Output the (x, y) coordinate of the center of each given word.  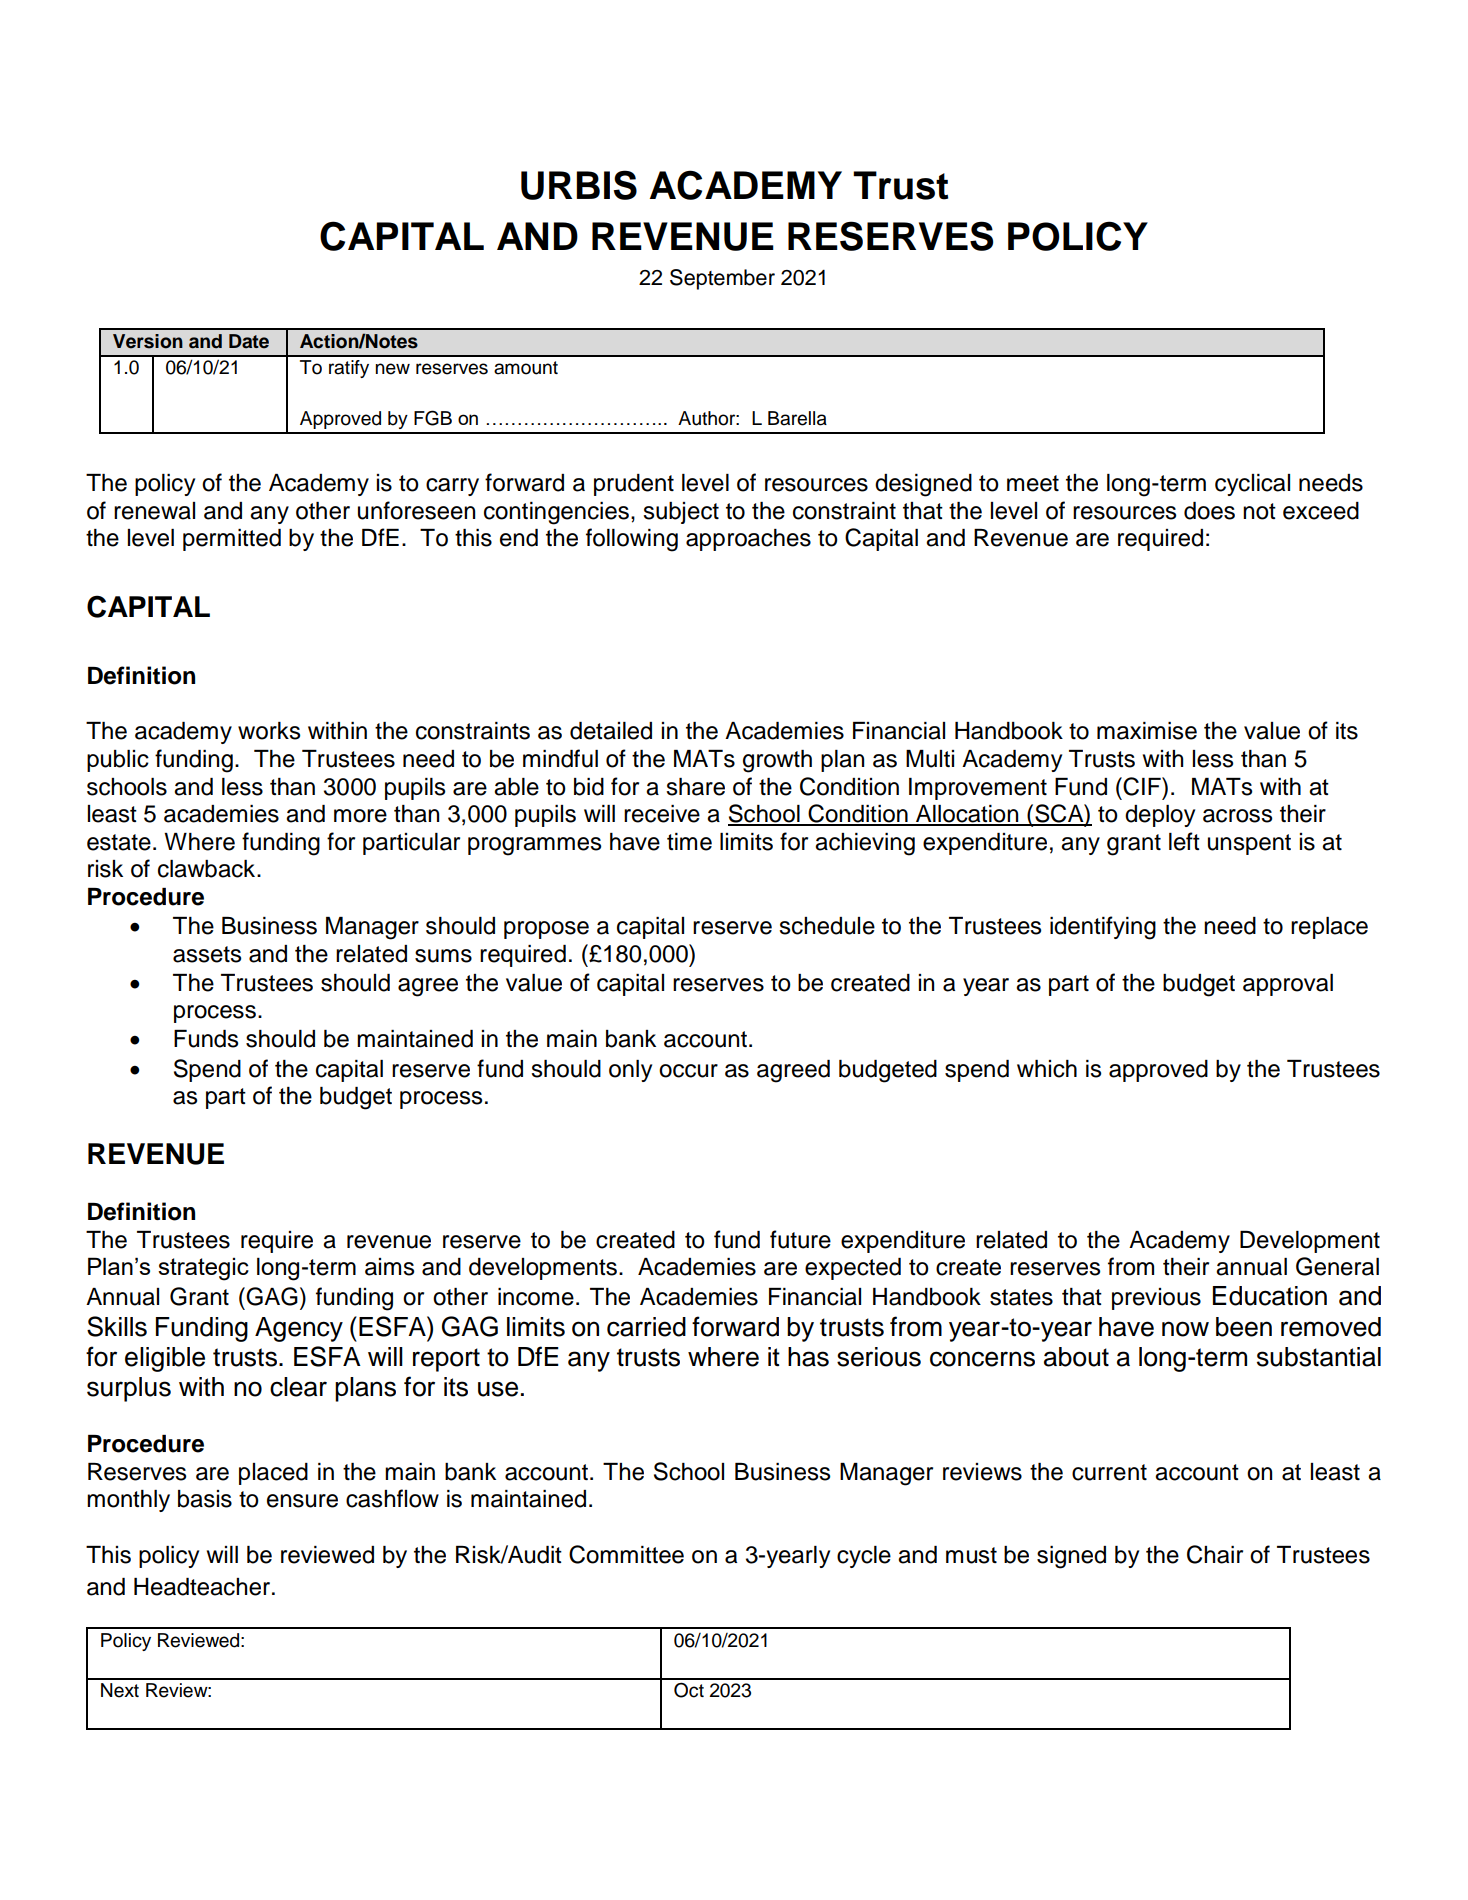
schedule (827, 926)
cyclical (1252, 485)
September (722, 279)
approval (1288, 985)
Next (120, 1690)
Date (249, 341)
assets (207, 954)
